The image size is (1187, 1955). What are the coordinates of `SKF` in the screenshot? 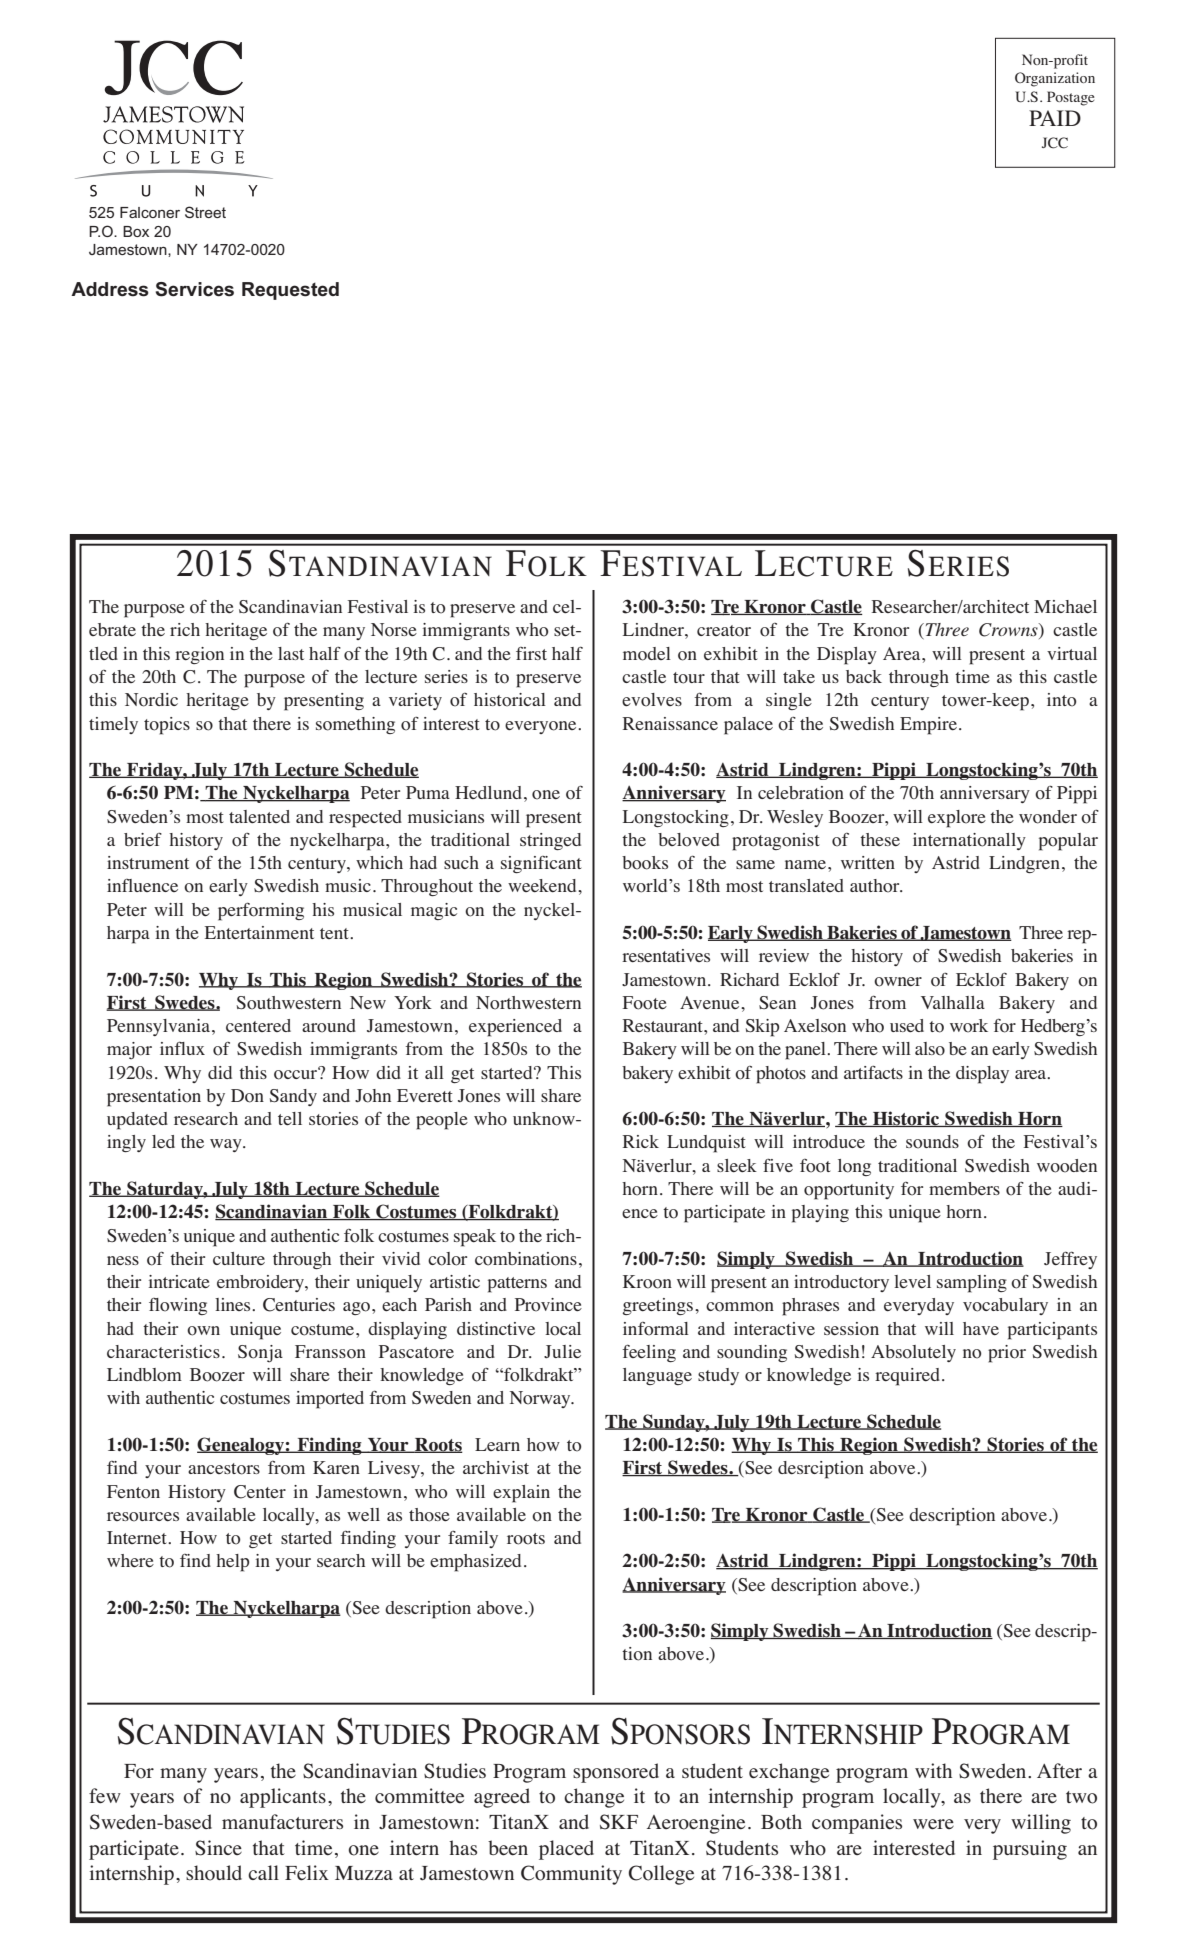 It's located at (619, 1822).
